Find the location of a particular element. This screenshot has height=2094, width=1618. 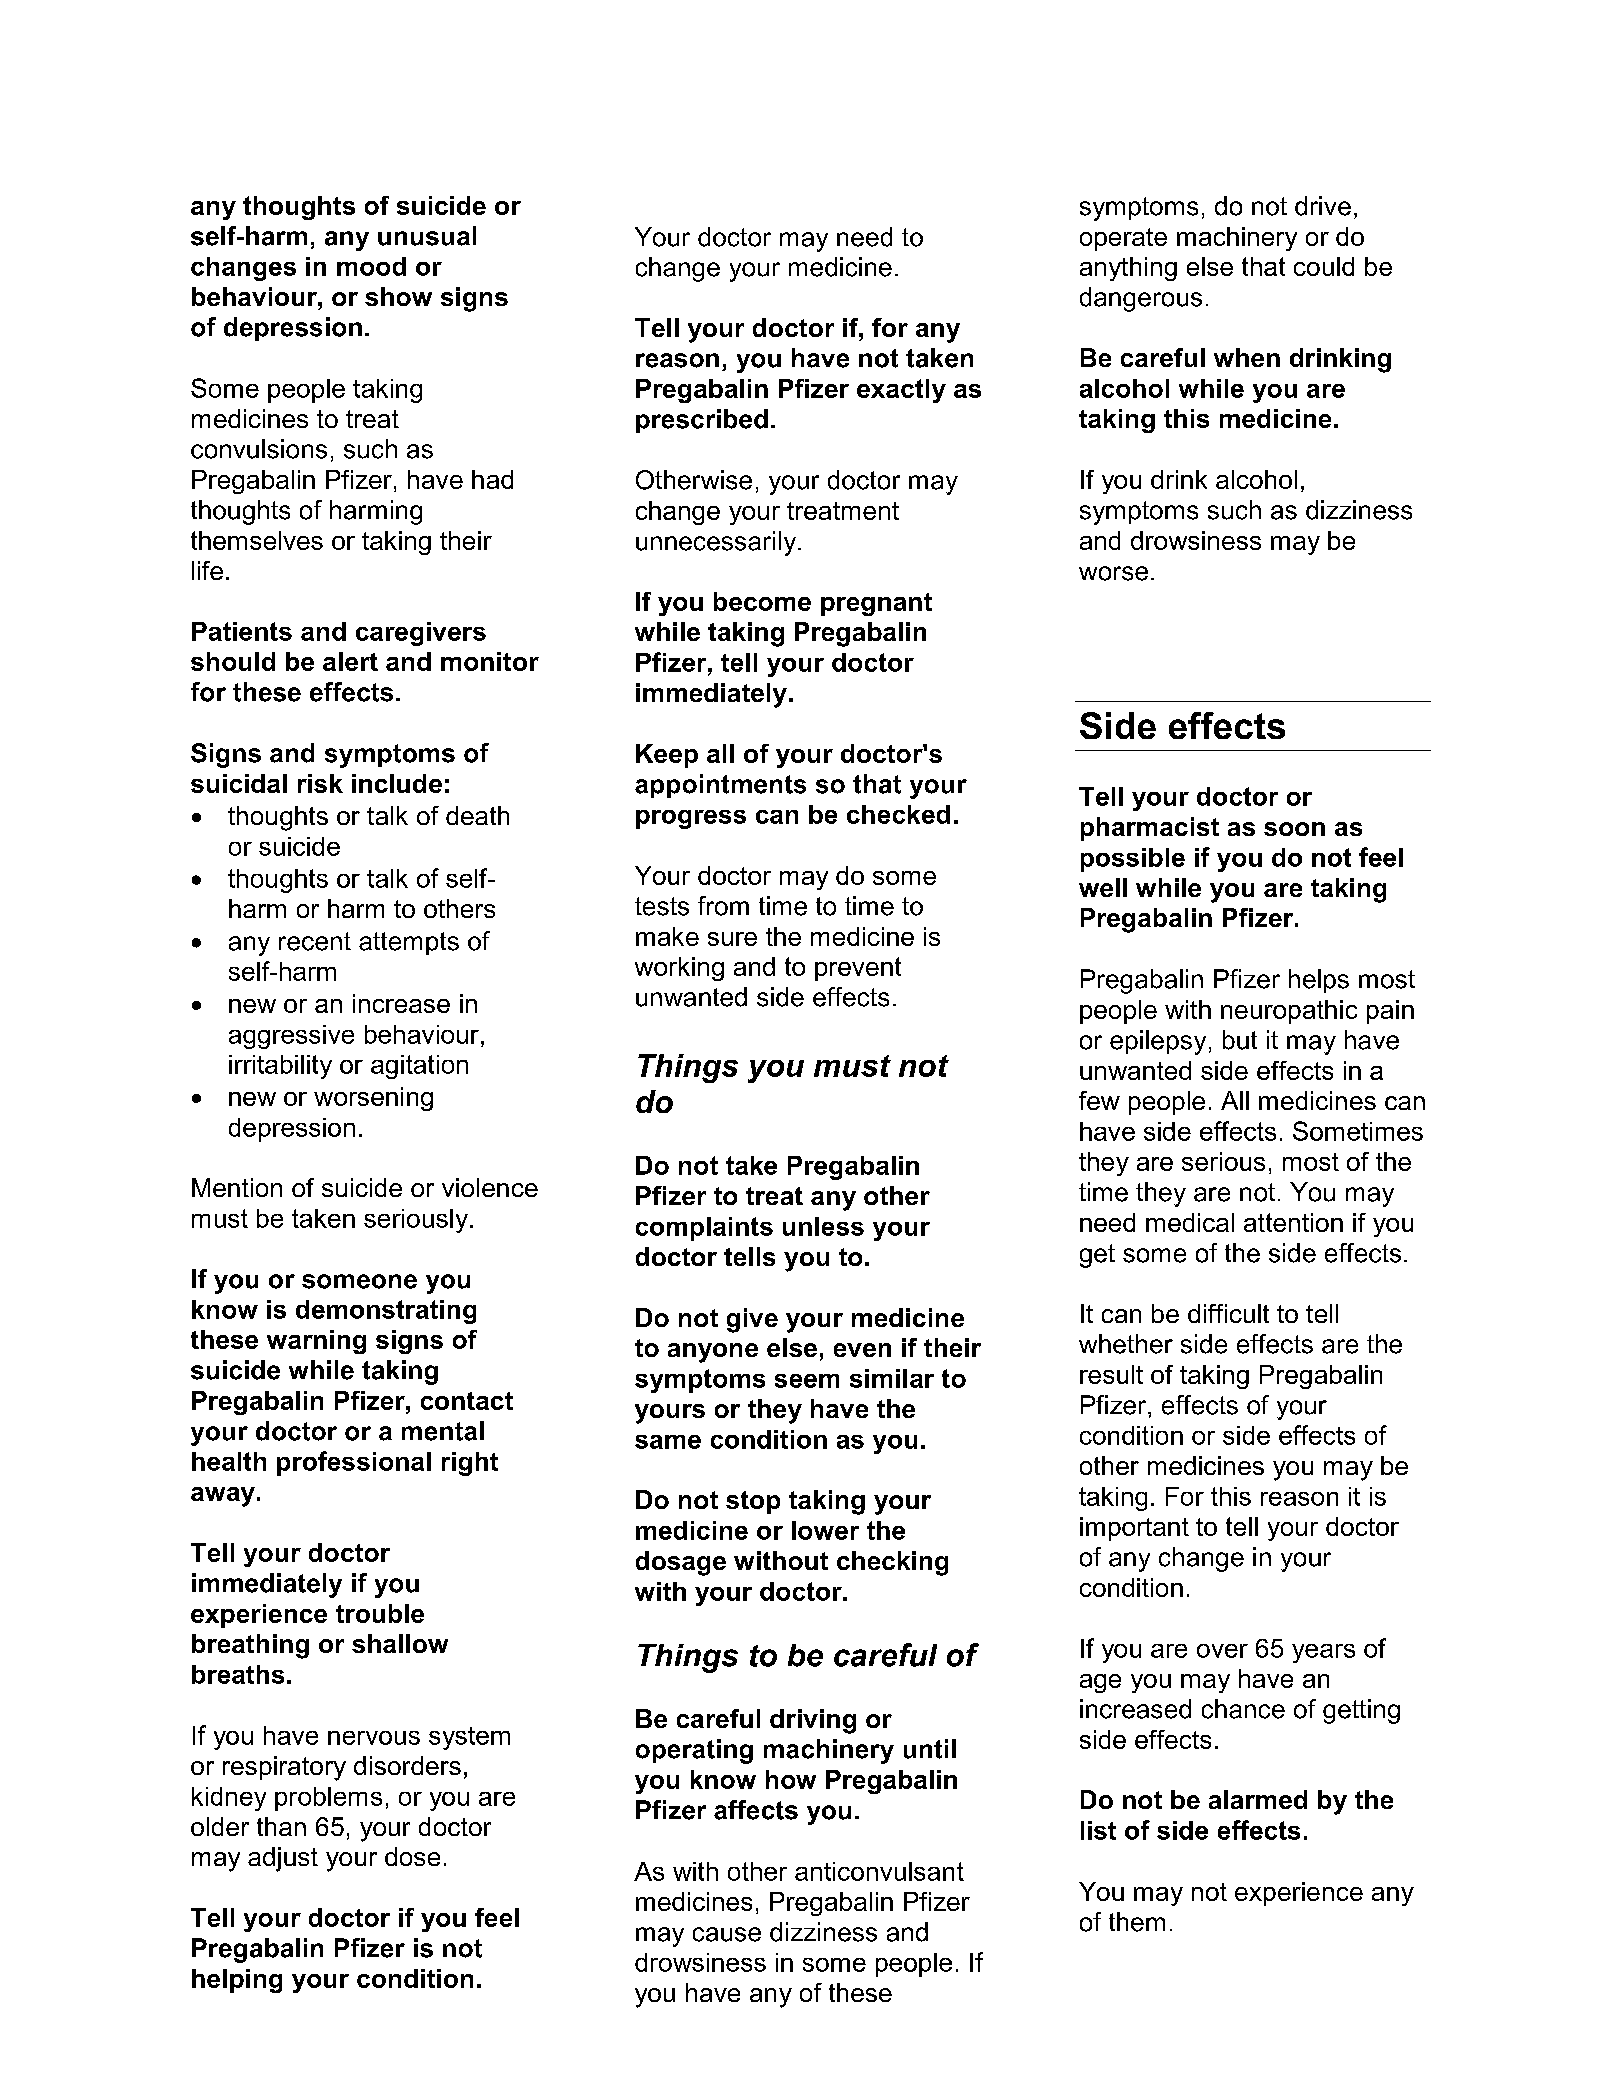

cause is located at coordinates (727, 1934).
